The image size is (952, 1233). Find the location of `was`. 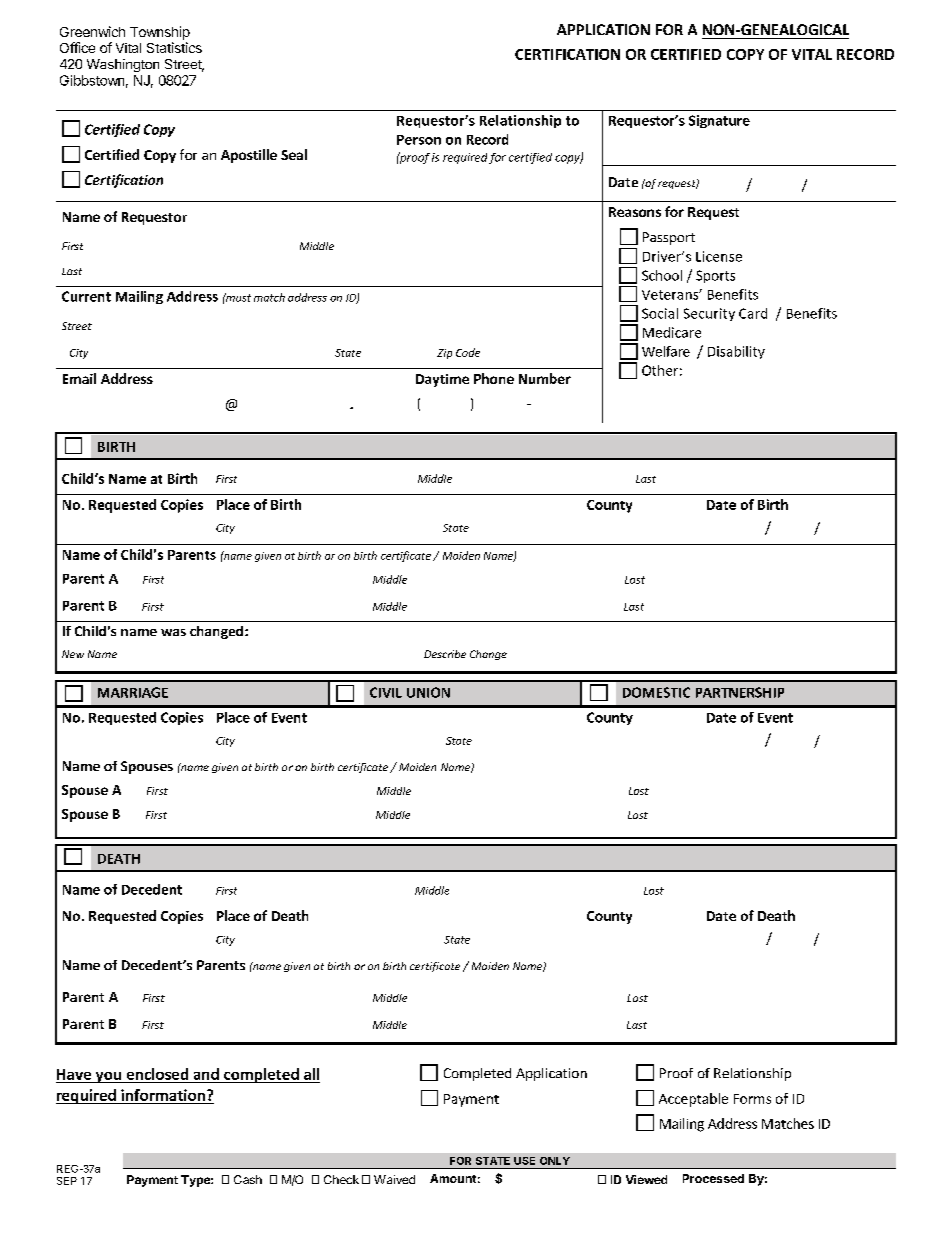

was is located at coordinates (173, 632).
